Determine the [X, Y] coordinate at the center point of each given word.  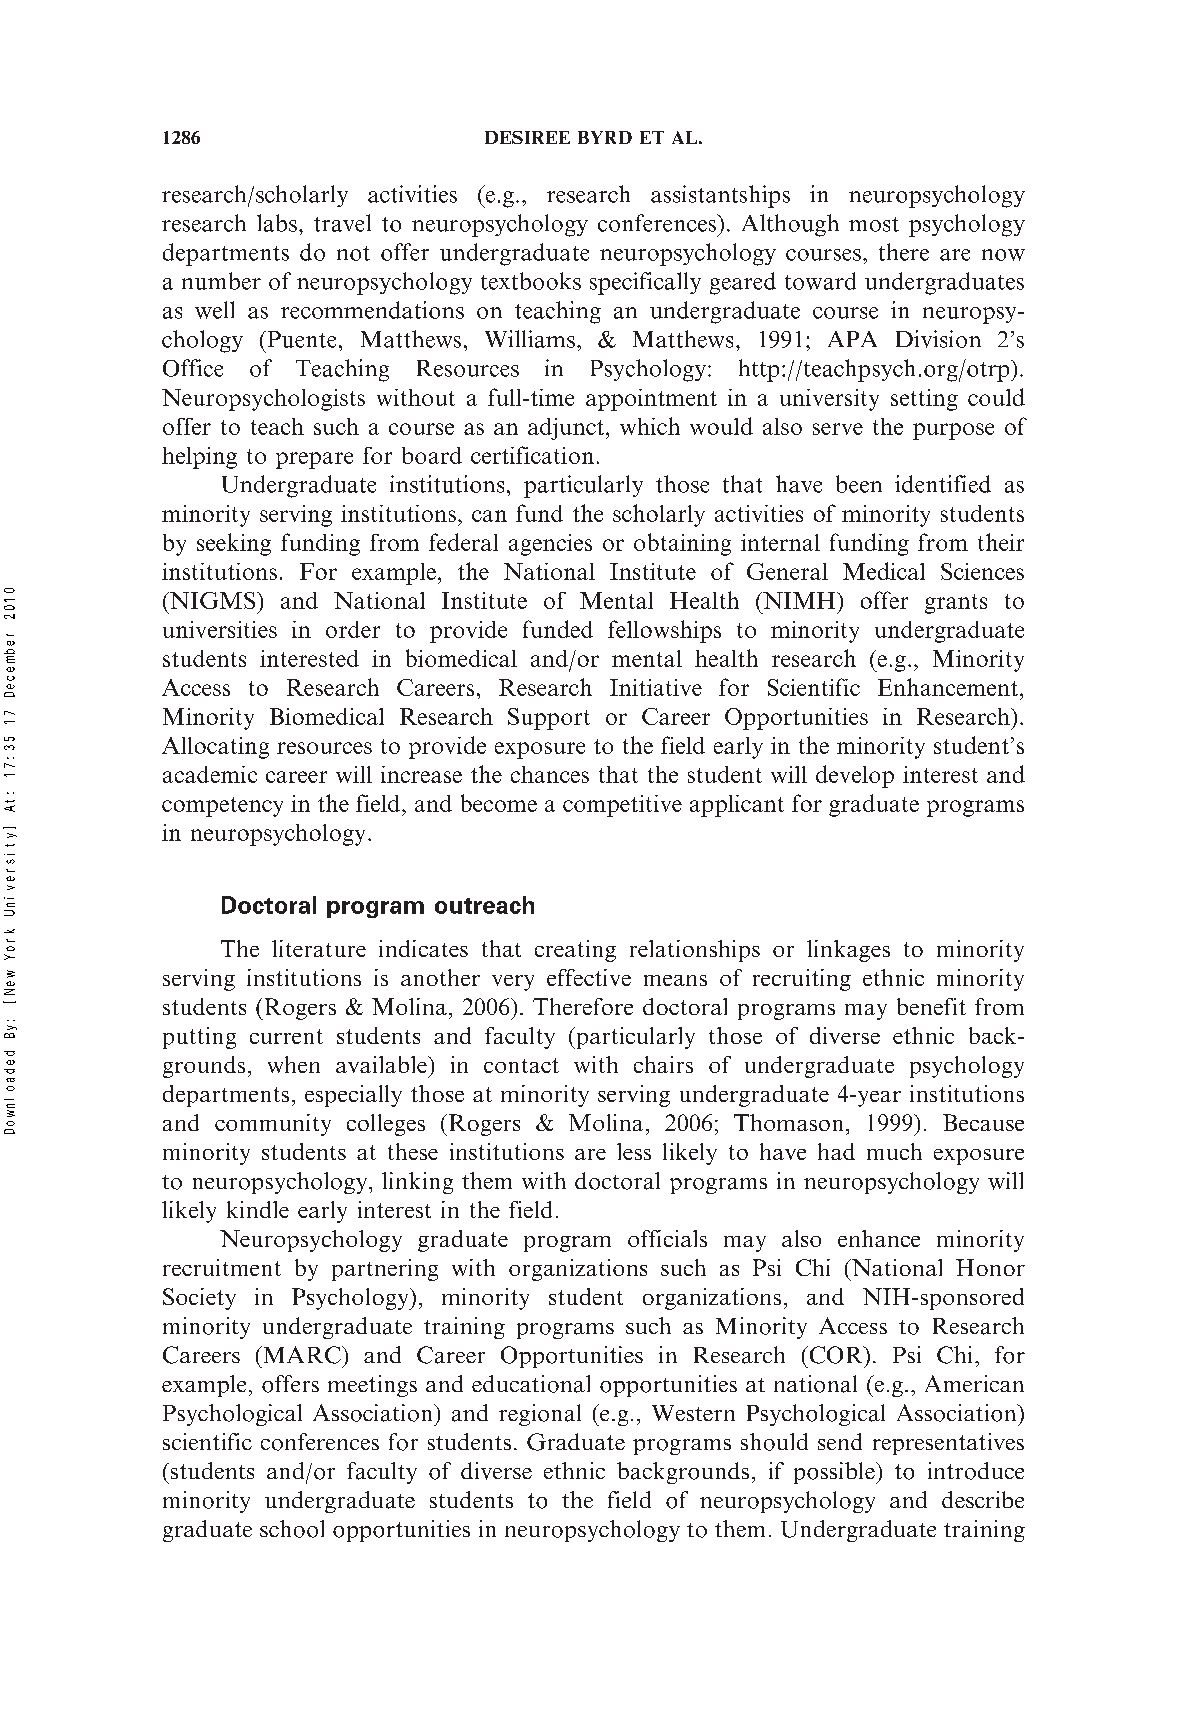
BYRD [605, 137]
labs [277, 223]
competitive [622, 806]
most [874, 224]
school [292, 1529]
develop [855, 776]
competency [222, 807]
